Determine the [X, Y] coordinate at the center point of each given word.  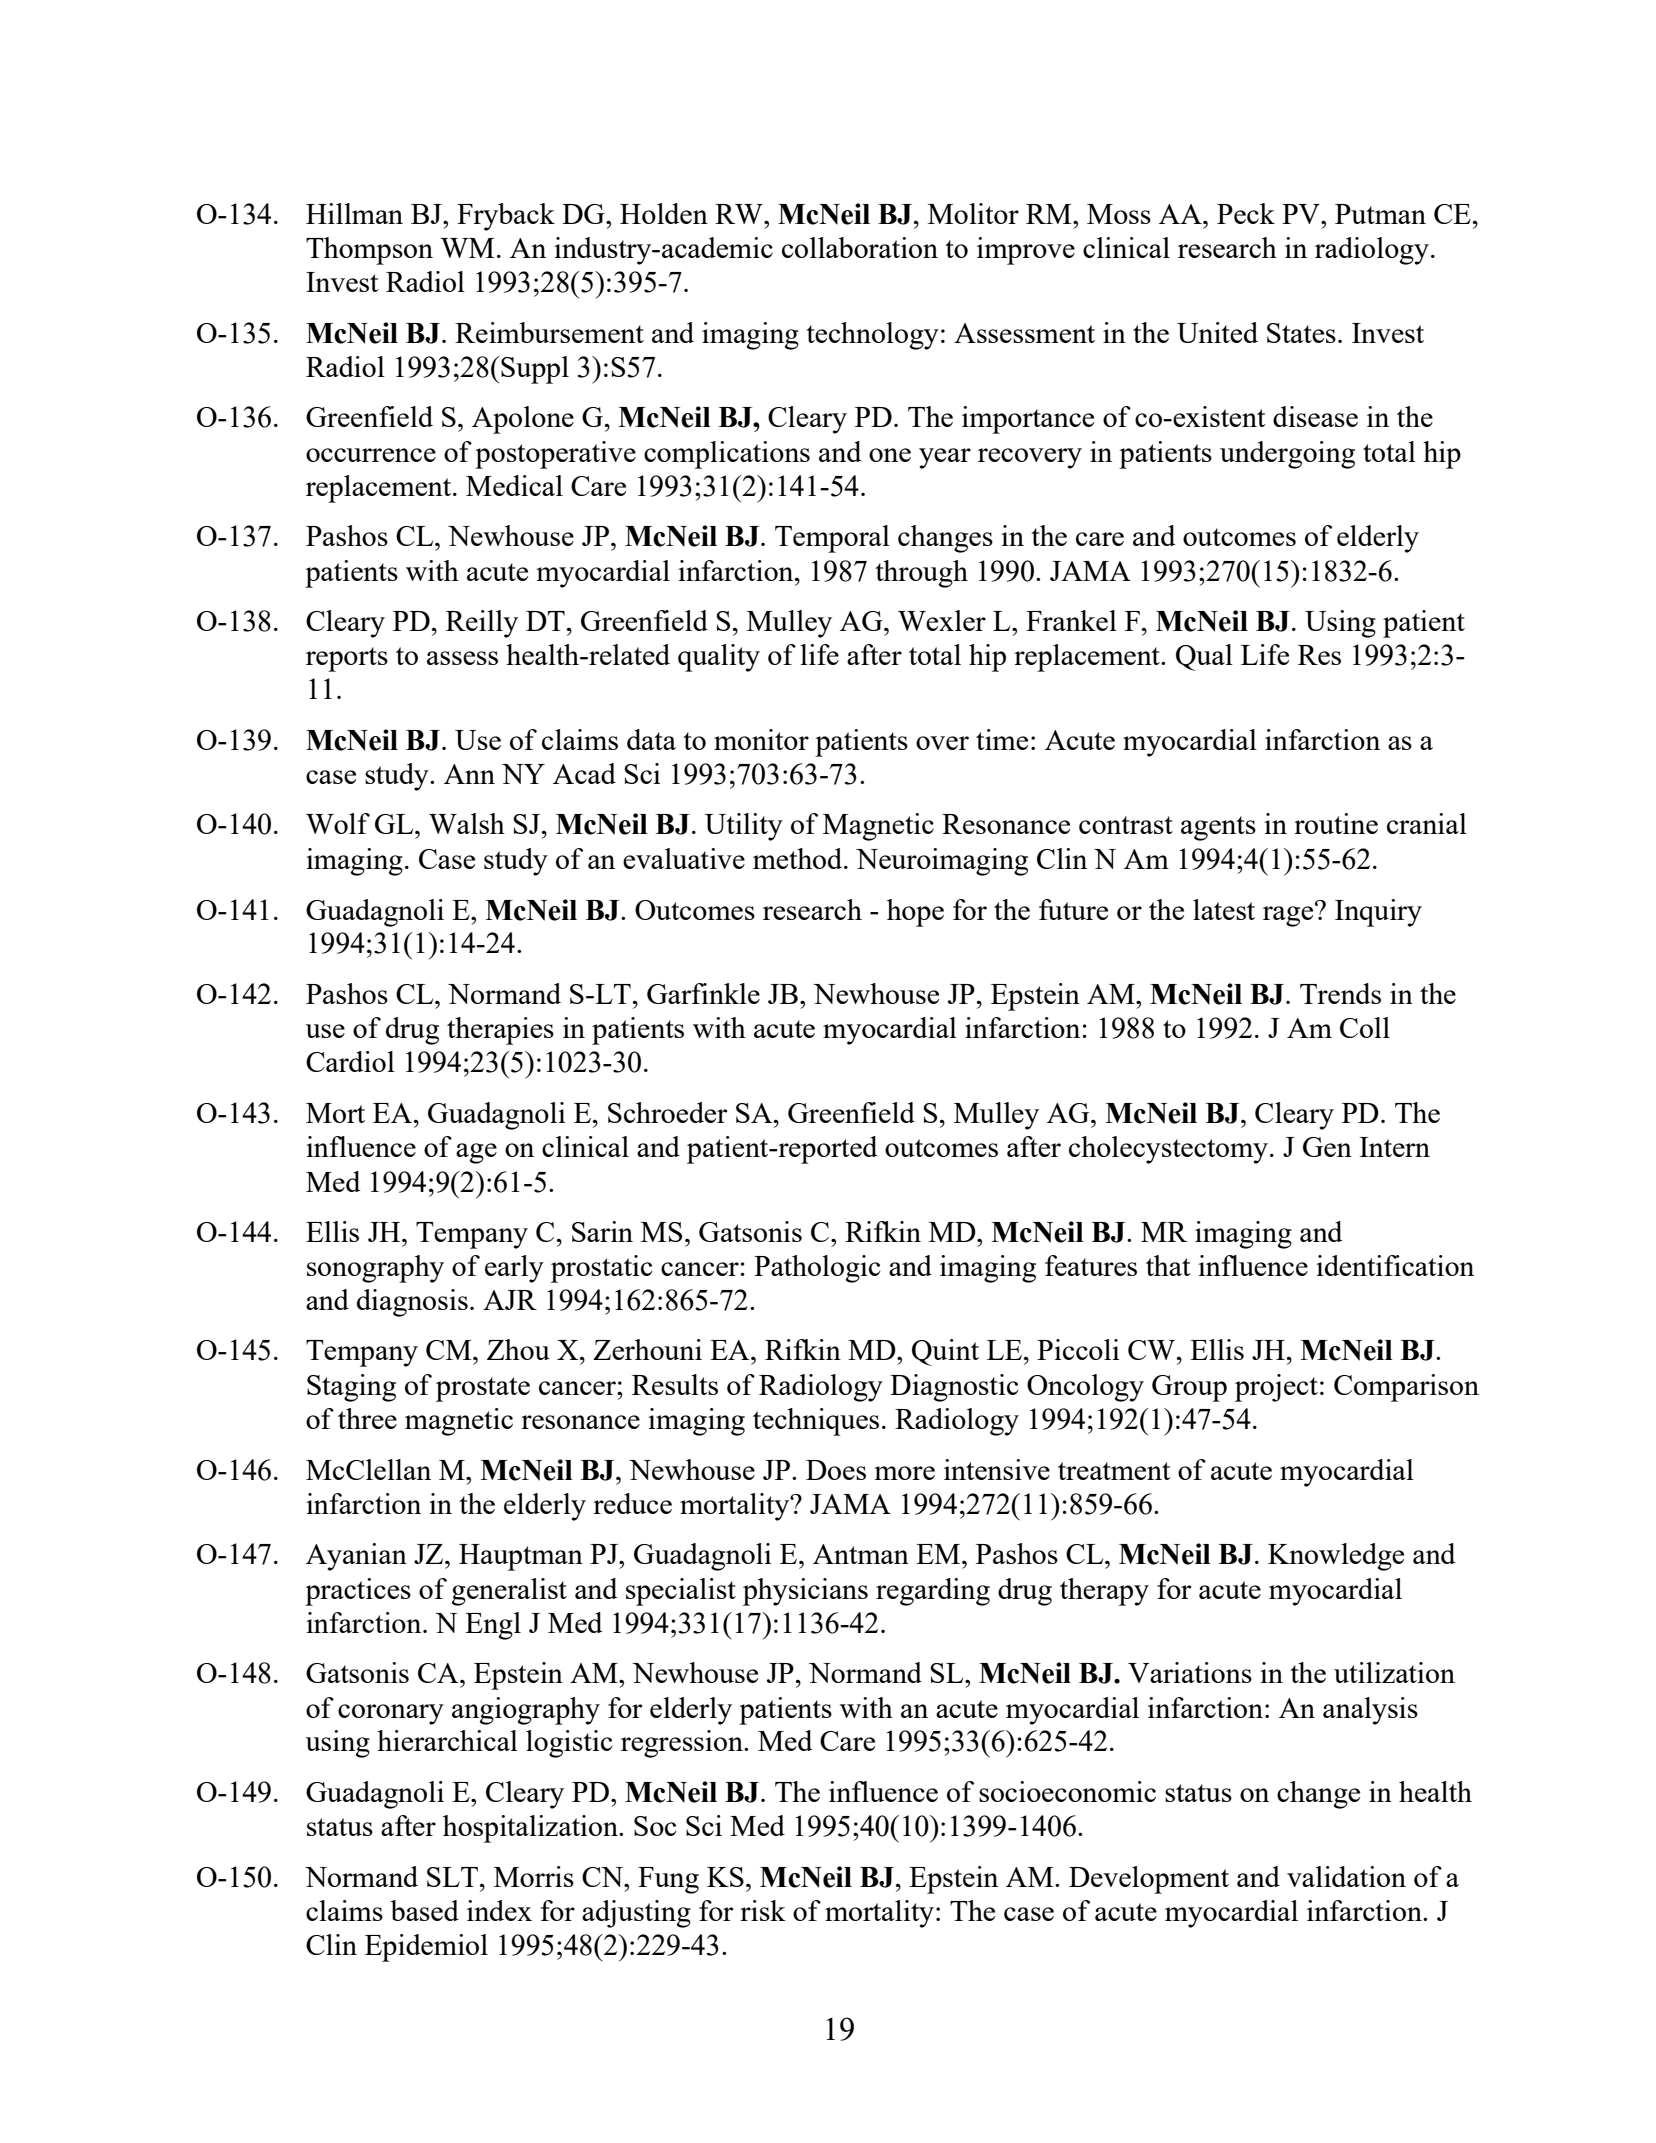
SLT [452, 1877]
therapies [500, 1031]
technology [872, 336]
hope [915, 913]
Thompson [369, 251]
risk [763, 1910]
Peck [1246, 213]
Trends [1340, 993]
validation [1346, 1876]
